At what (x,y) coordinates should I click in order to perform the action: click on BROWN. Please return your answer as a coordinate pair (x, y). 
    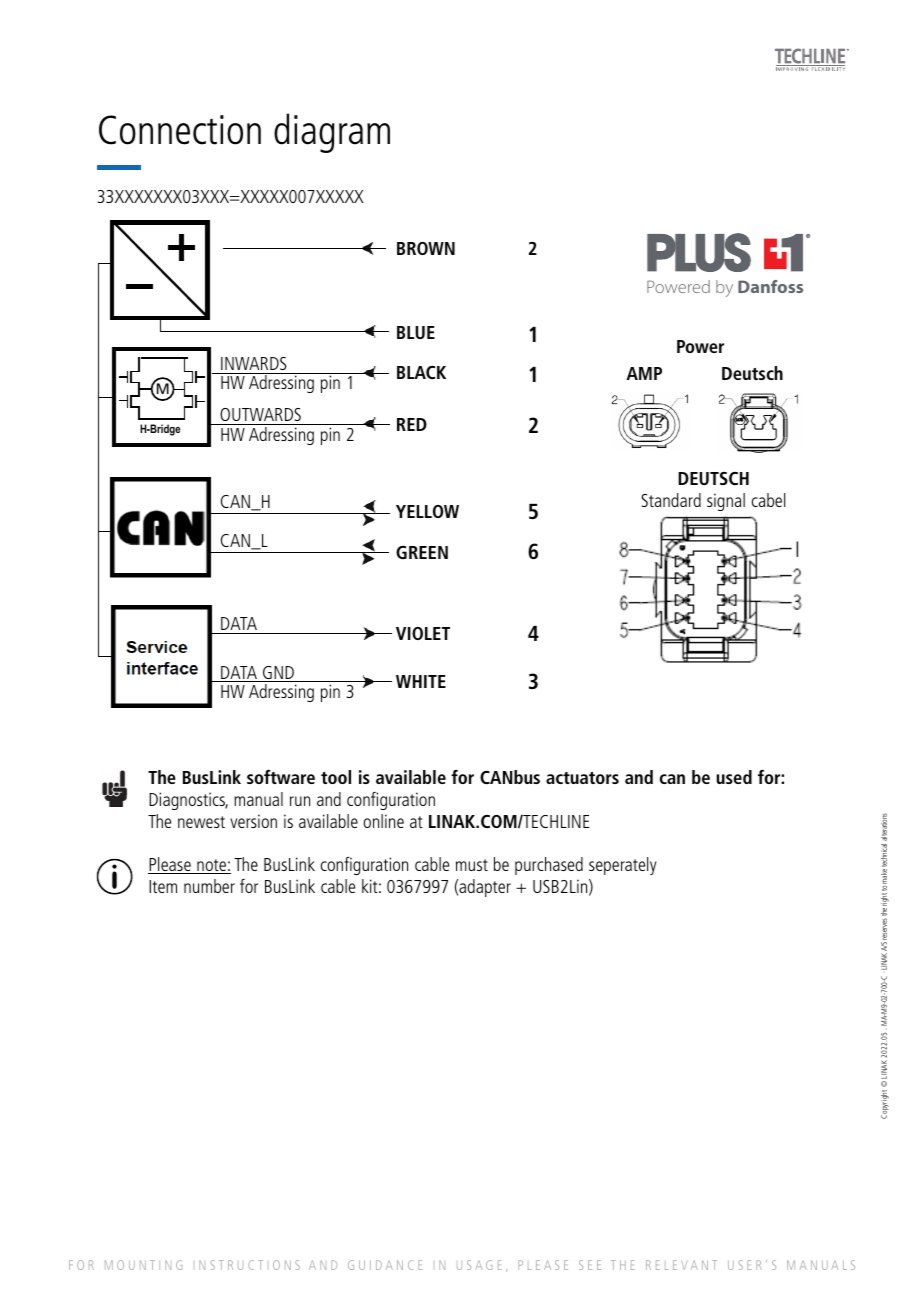
    Looking at the image, I should click on (426, 248).
